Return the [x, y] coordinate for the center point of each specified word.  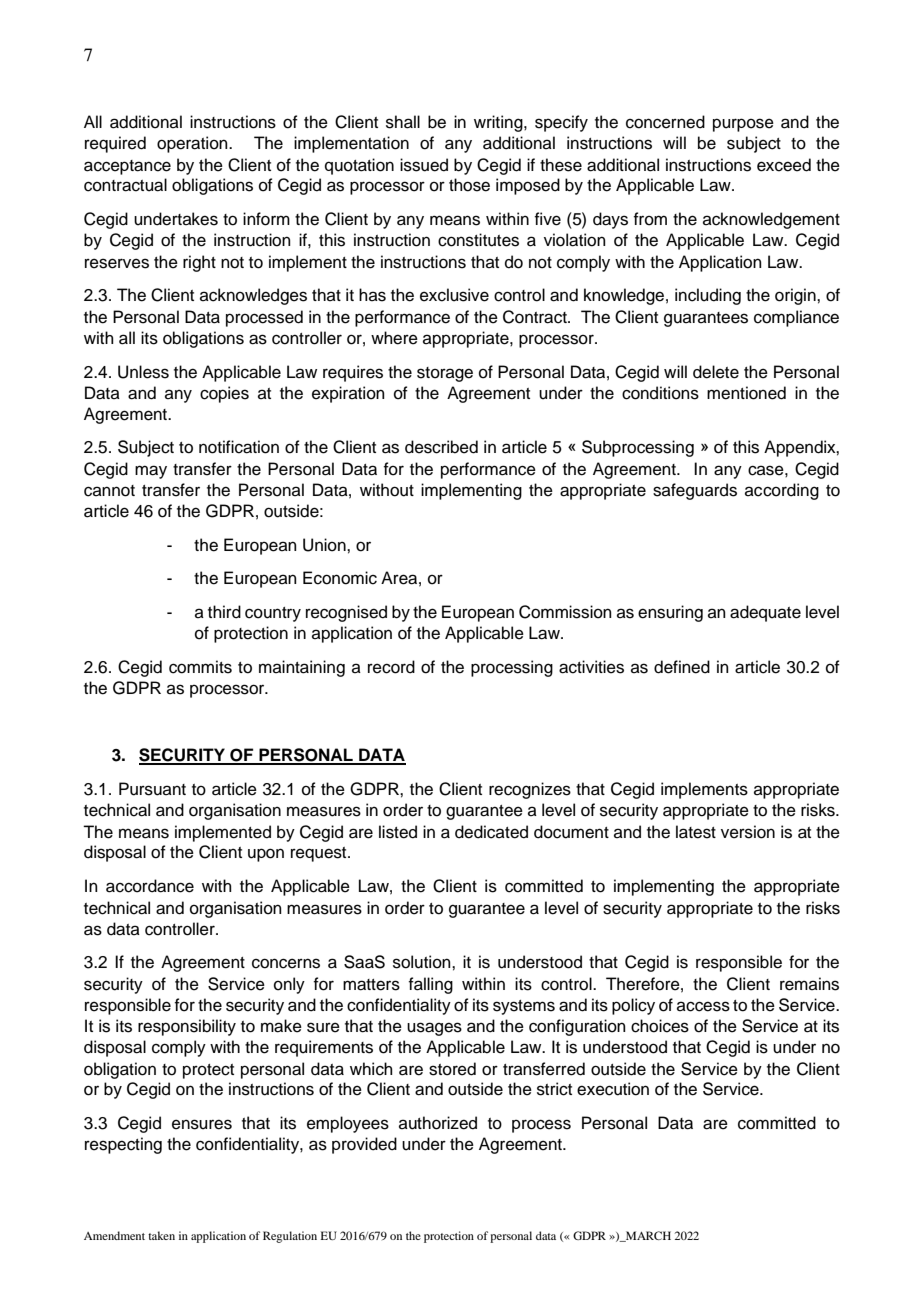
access [703, 1006]
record [391, 667]
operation [193, 144]
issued [424, 165]
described [441, 447]
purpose [743, 125]
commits [200, 667]
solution [423, 962]
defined [682, 667]
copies [224, 394]
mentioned [746, 393]
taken [161, 1235]
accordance [150, 886]
